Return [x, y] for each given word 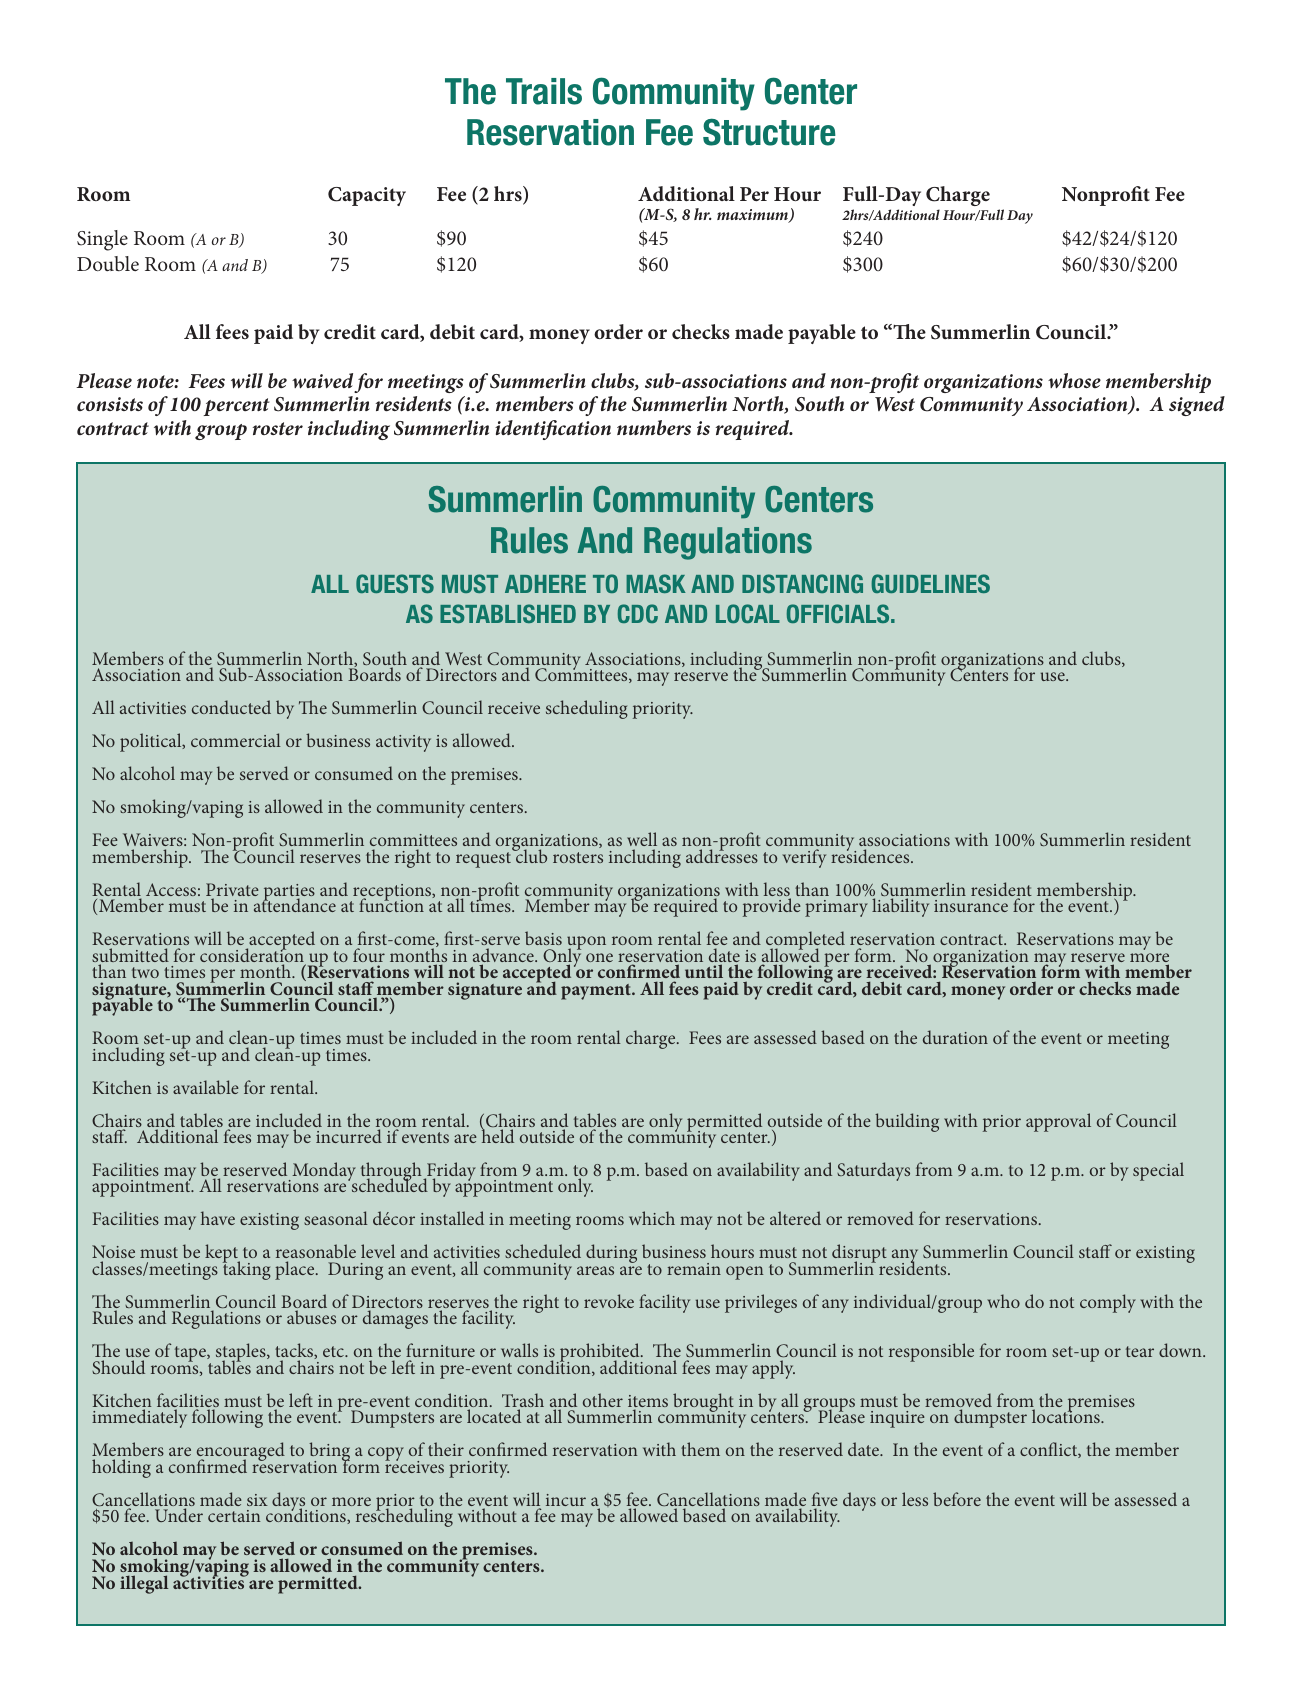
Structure [769, 132]
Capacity [367, 196]
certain [234, 1516]
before [957, 1499]
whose [1074, 381]
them [700, 1449]
